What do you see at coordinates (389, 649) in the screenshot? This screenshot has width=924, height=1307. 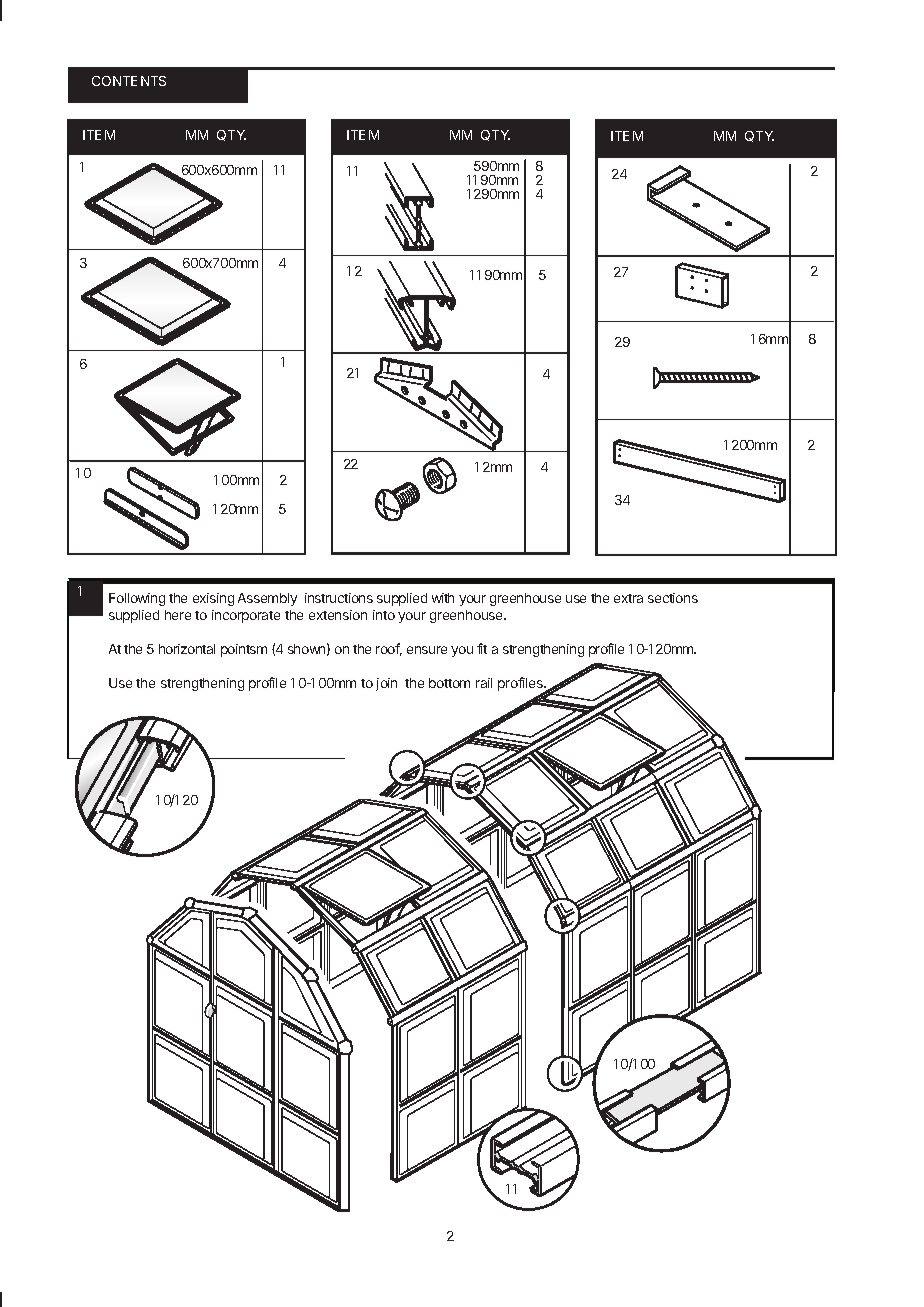 I see `roof` at bounding box center [389, 649].
